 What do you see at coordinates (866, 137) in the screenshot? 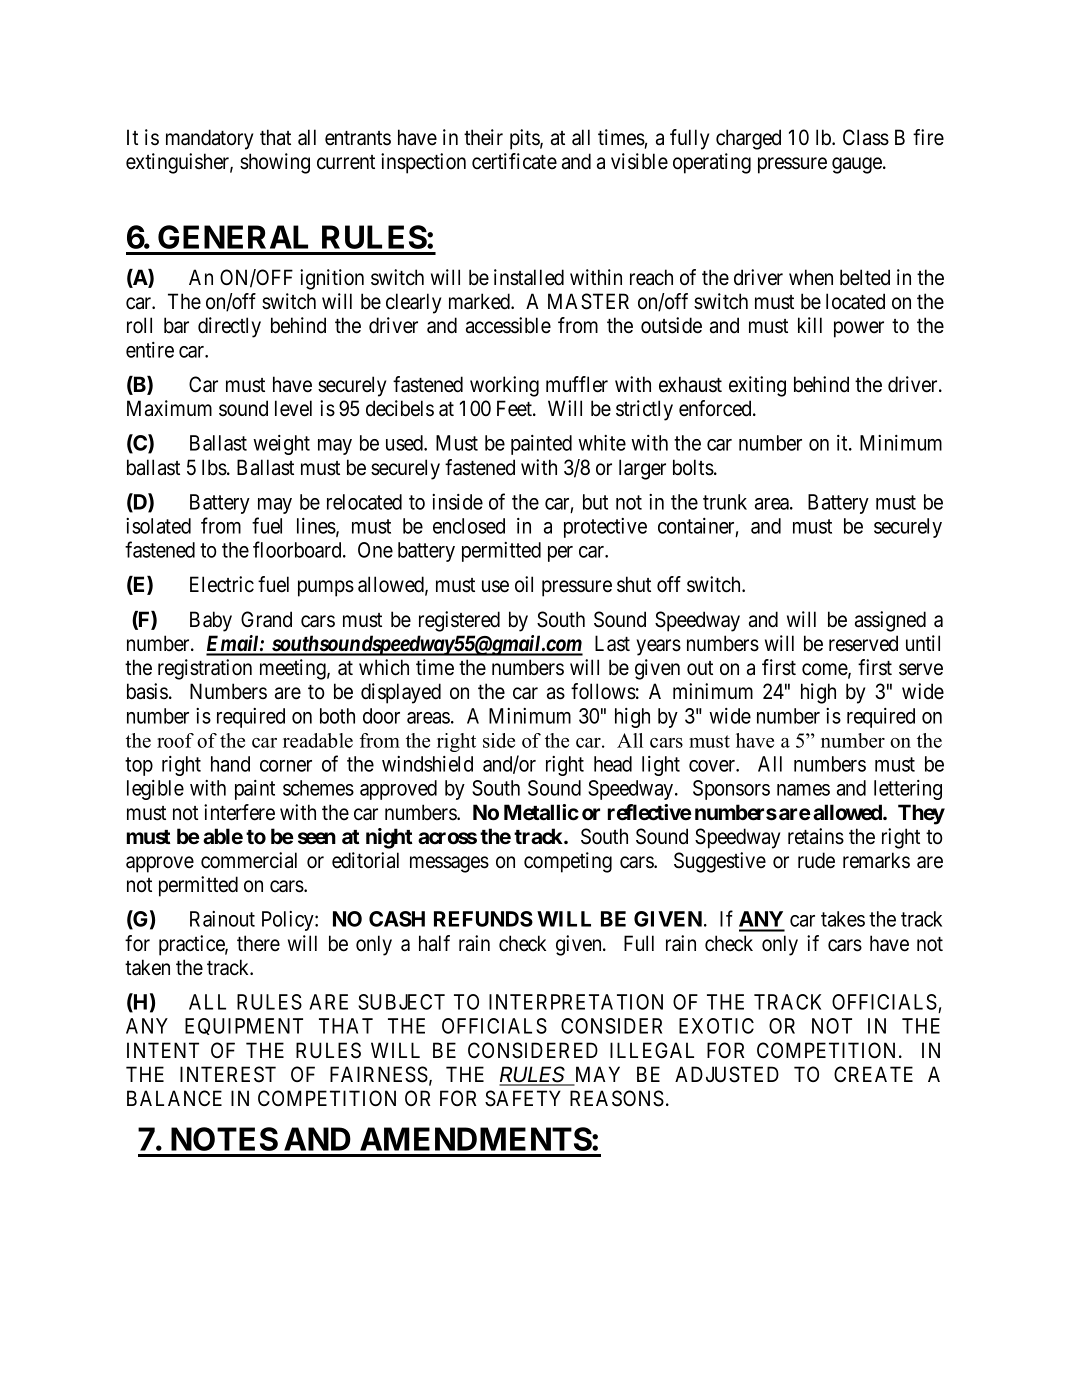
I see `Class` at bounding box center [866, 137].
